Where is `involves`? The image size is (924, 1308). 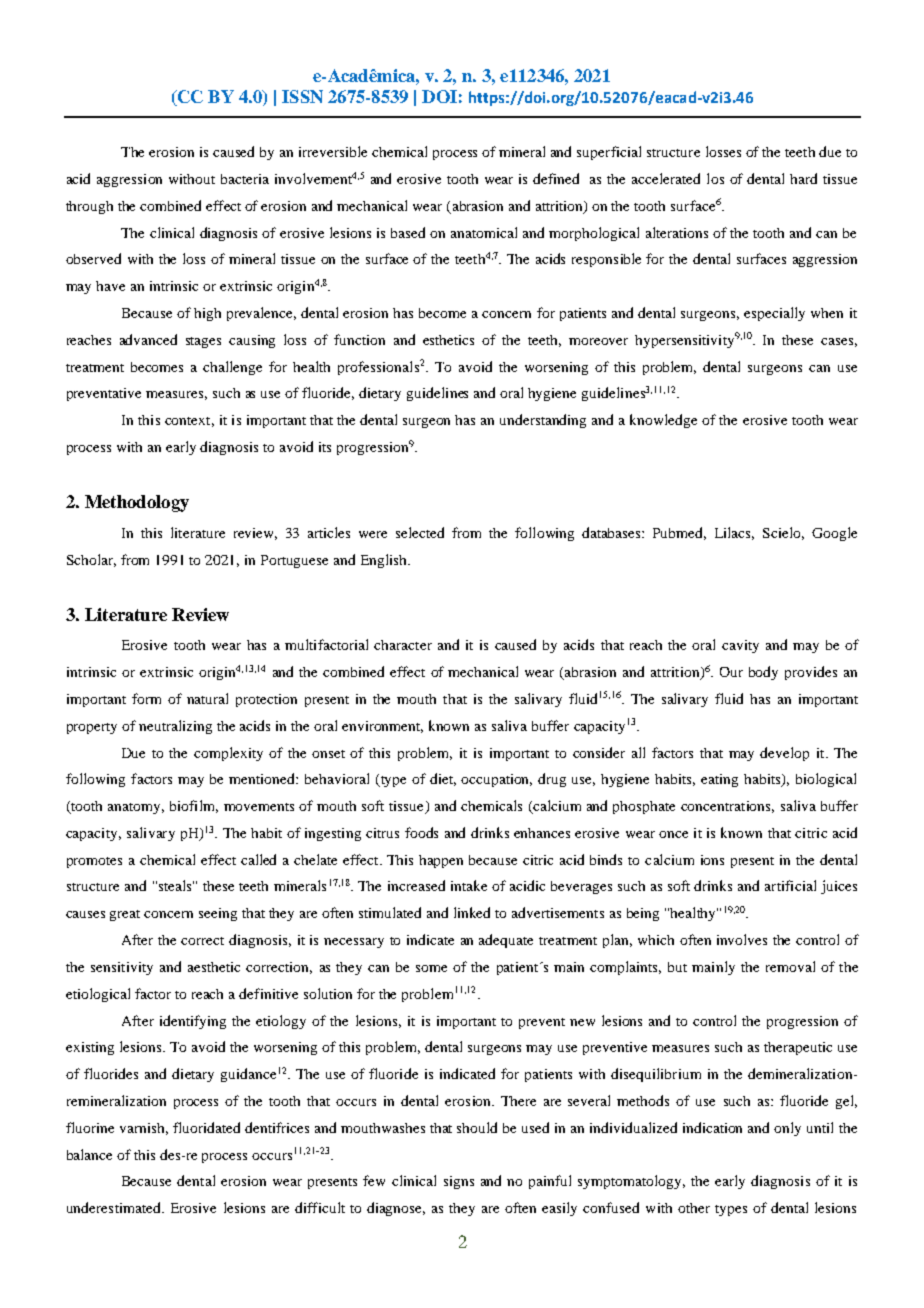
involves is located at coordinates (742, 939).
